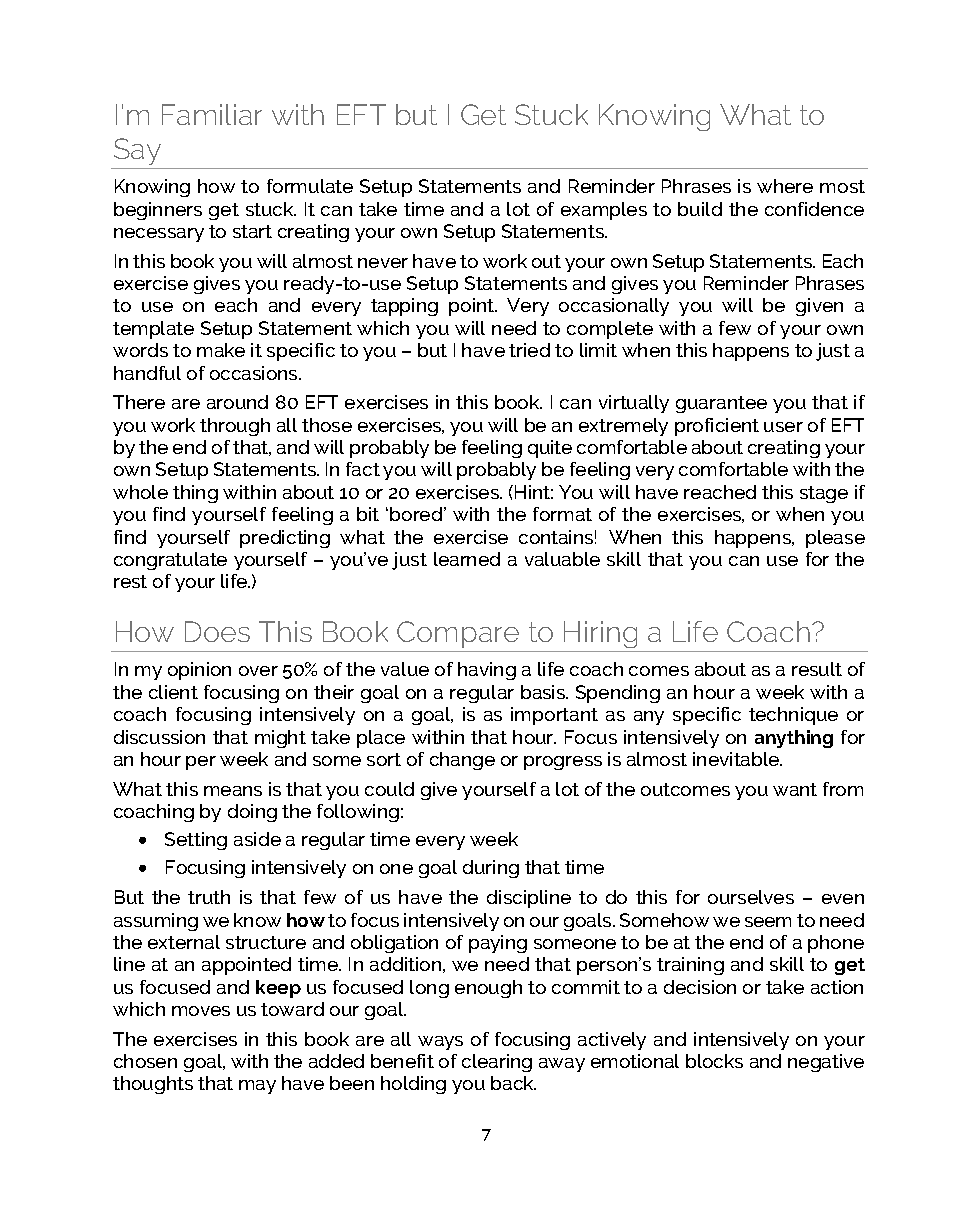  Describe the element at coordinates (235, 427) in the page. I see `through` at that location.
